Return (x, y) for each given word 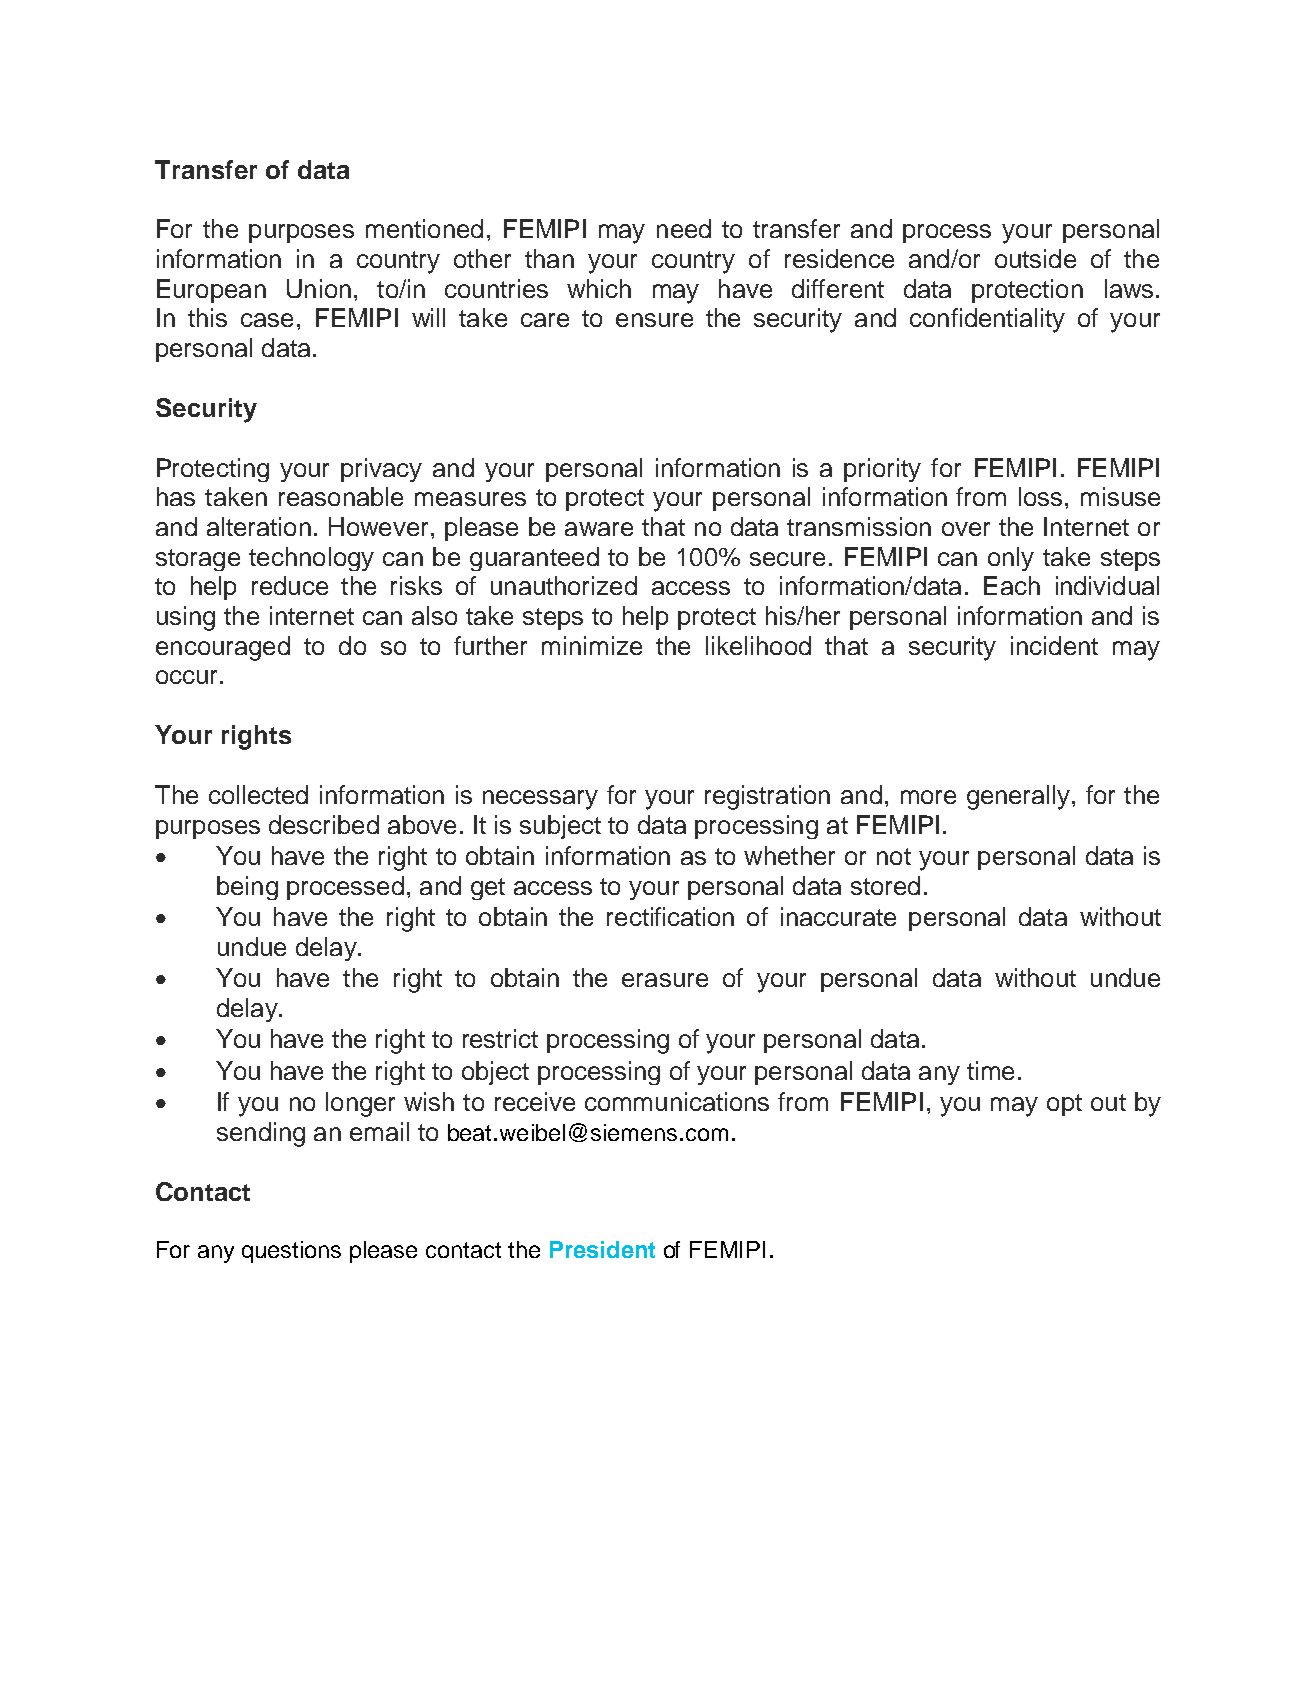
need (684, 228)
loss (1040, 496)
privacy (381, 470)
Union (319, 288)
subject (560, 827)
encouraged (223, 648)
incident (1054, 645)
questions (291, 1252)
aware (599, 529)
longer (360, 1104)
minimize (592, 645)
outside (1035, 258)
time (990, 1070)
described (324, 824)
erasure (665, 980)
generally (1018, 797)
